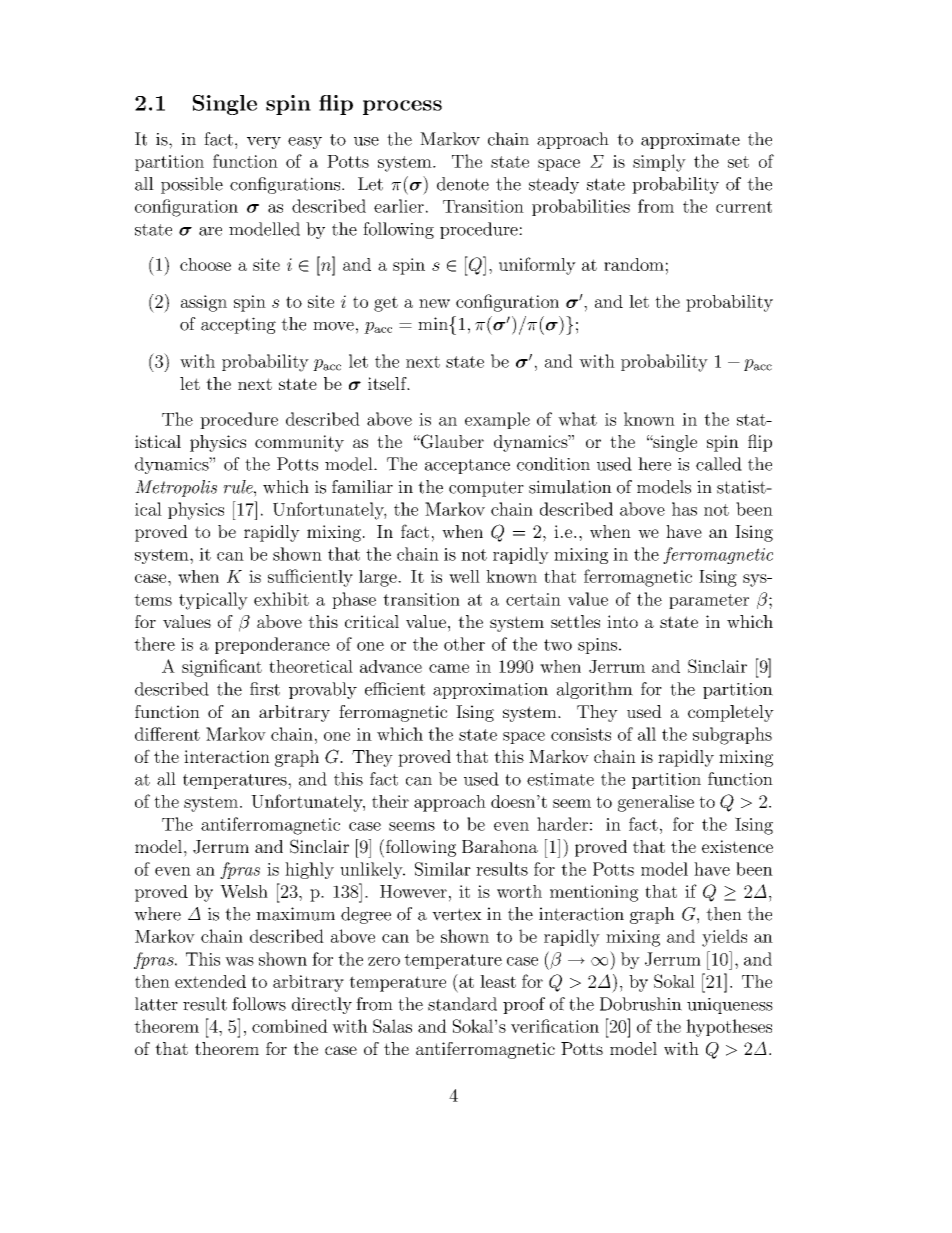 The width and height of the screenshot is (952, 1233). What do you see at coordinates (402, 107) in the screenshot?
I see `process` at bounding box center [402, 107].
